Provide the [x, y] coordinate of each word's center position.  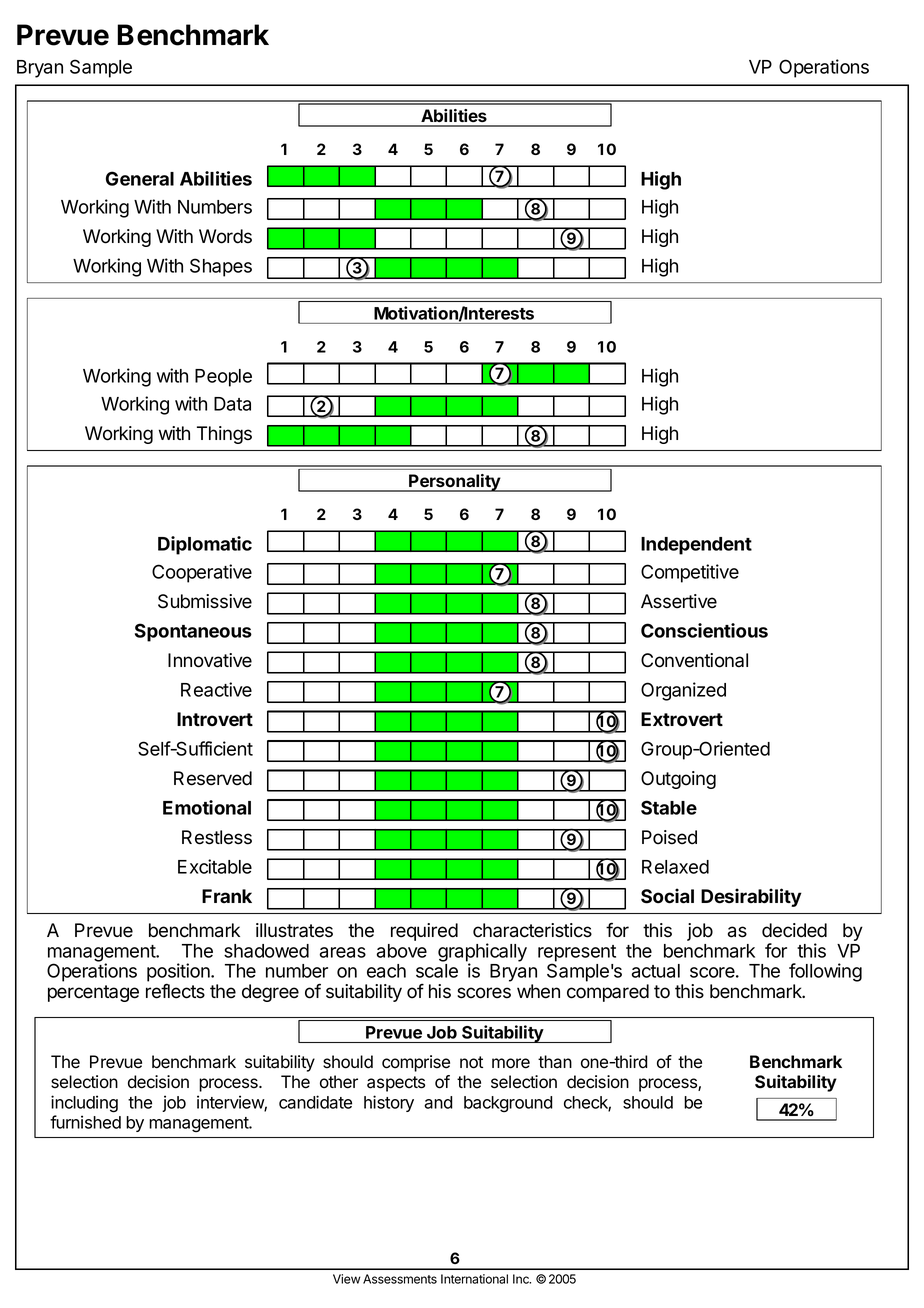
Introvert [215, 719]
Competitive [690, 573]
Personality [454, 483]
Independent [696, 546]
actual [656, 971]
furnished [85, 1122]
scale [437, 971]
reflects [175, 991]
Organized [683, 691]
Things [224, 435]
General [140, 178]
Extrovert [682, 719]
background [508, 1104]
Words [225, 236]
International [474, 1279]
